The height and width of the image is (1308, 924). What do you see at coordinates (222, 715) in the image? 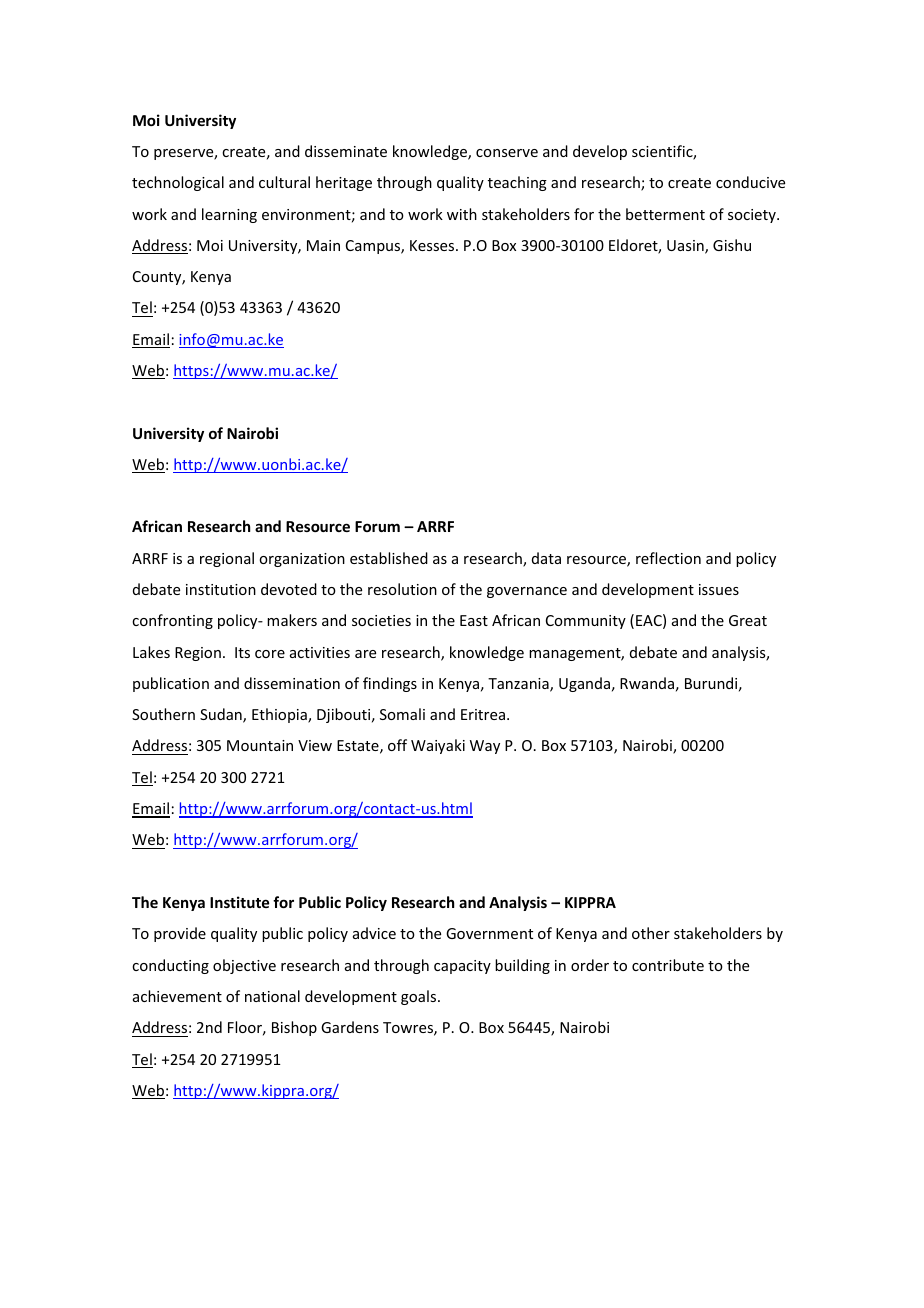
I see `Sudan` at bounding box center [222, 715].
